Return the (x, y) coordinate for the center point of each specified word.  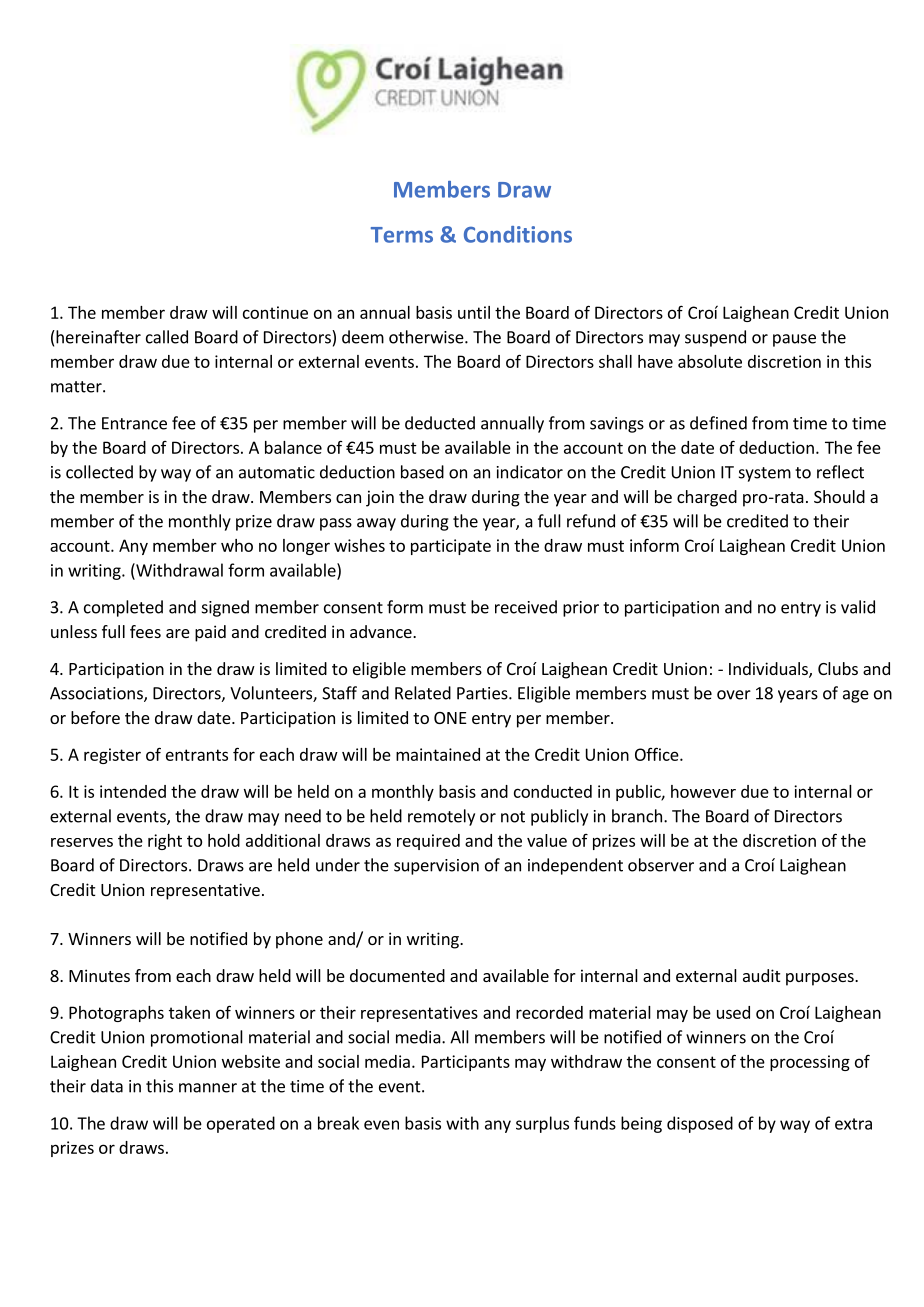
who (237, 545)
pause (794, 340)
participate (451, 547)
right (165, 842)
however (703, 791)
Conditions (518, 234)
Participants (466, 1063)
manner (208, 1088)
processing (810, 1063)
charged (707, 498)
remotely (441, 817)
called (167, 337)
